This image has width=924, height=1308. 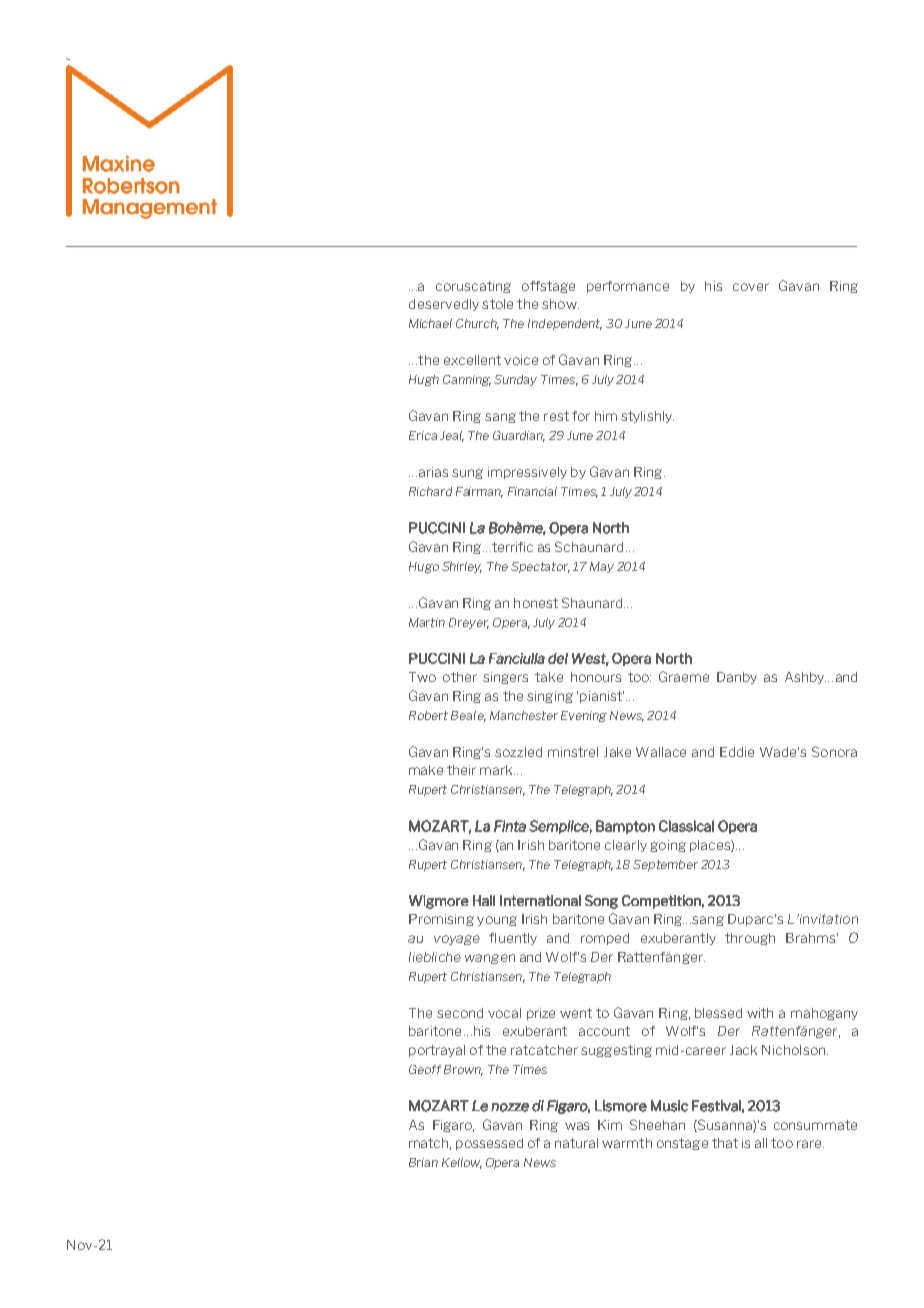 I want to click on warmth, so click(x=627, y=1143).
